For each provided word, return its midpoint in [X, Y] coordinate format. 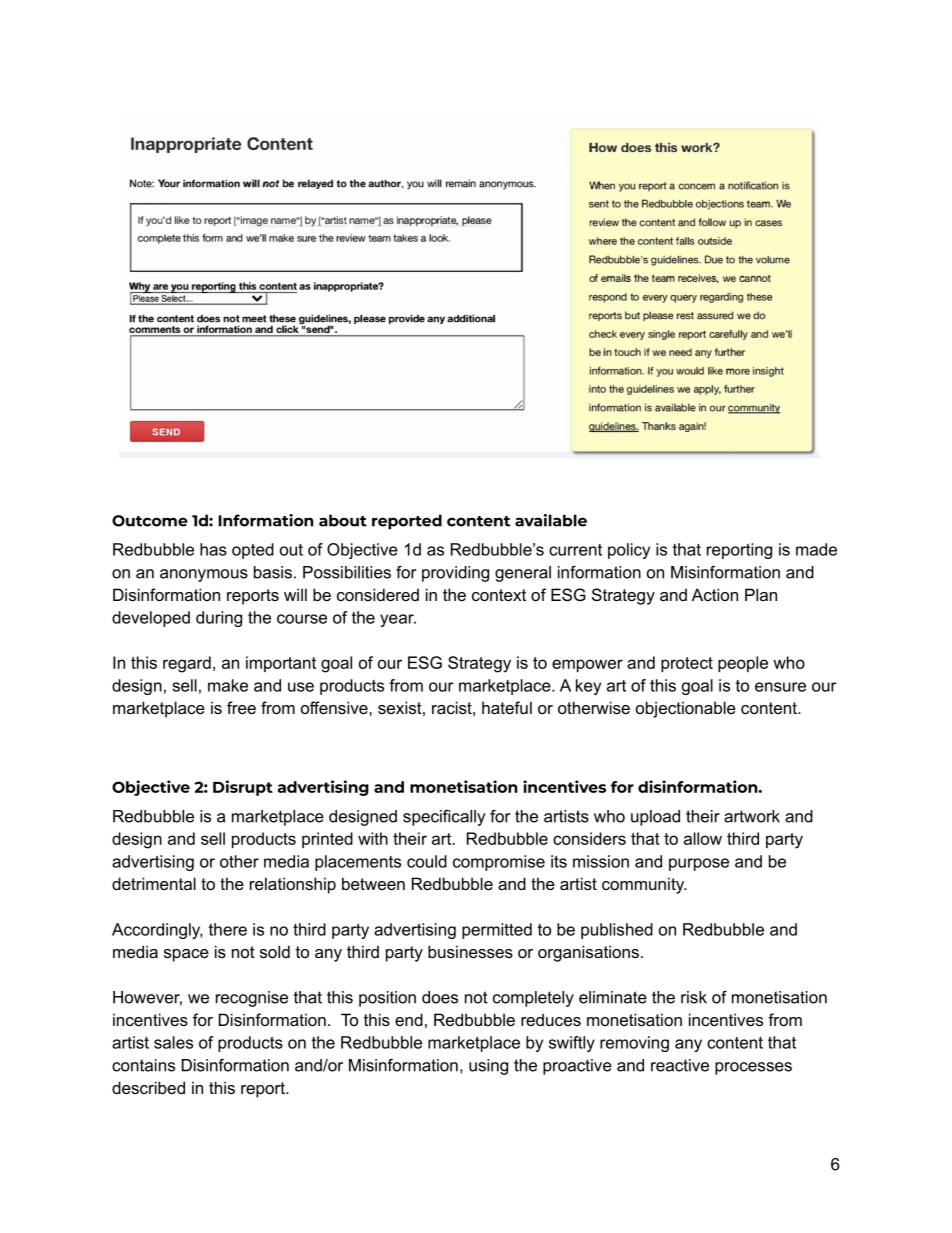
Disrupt [243, 788]
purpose [699, 864]
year [398, 620]
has [213, 549]
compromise [499, 863]
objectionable [686, 709]
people [743, 664]
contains [143, 1065]
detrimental [154, 883]
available [551, 520]
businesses [470, 951]
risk [694, 997]
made [816, 549]
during [219, 619]
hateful [507, 707]
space [186, 955]
